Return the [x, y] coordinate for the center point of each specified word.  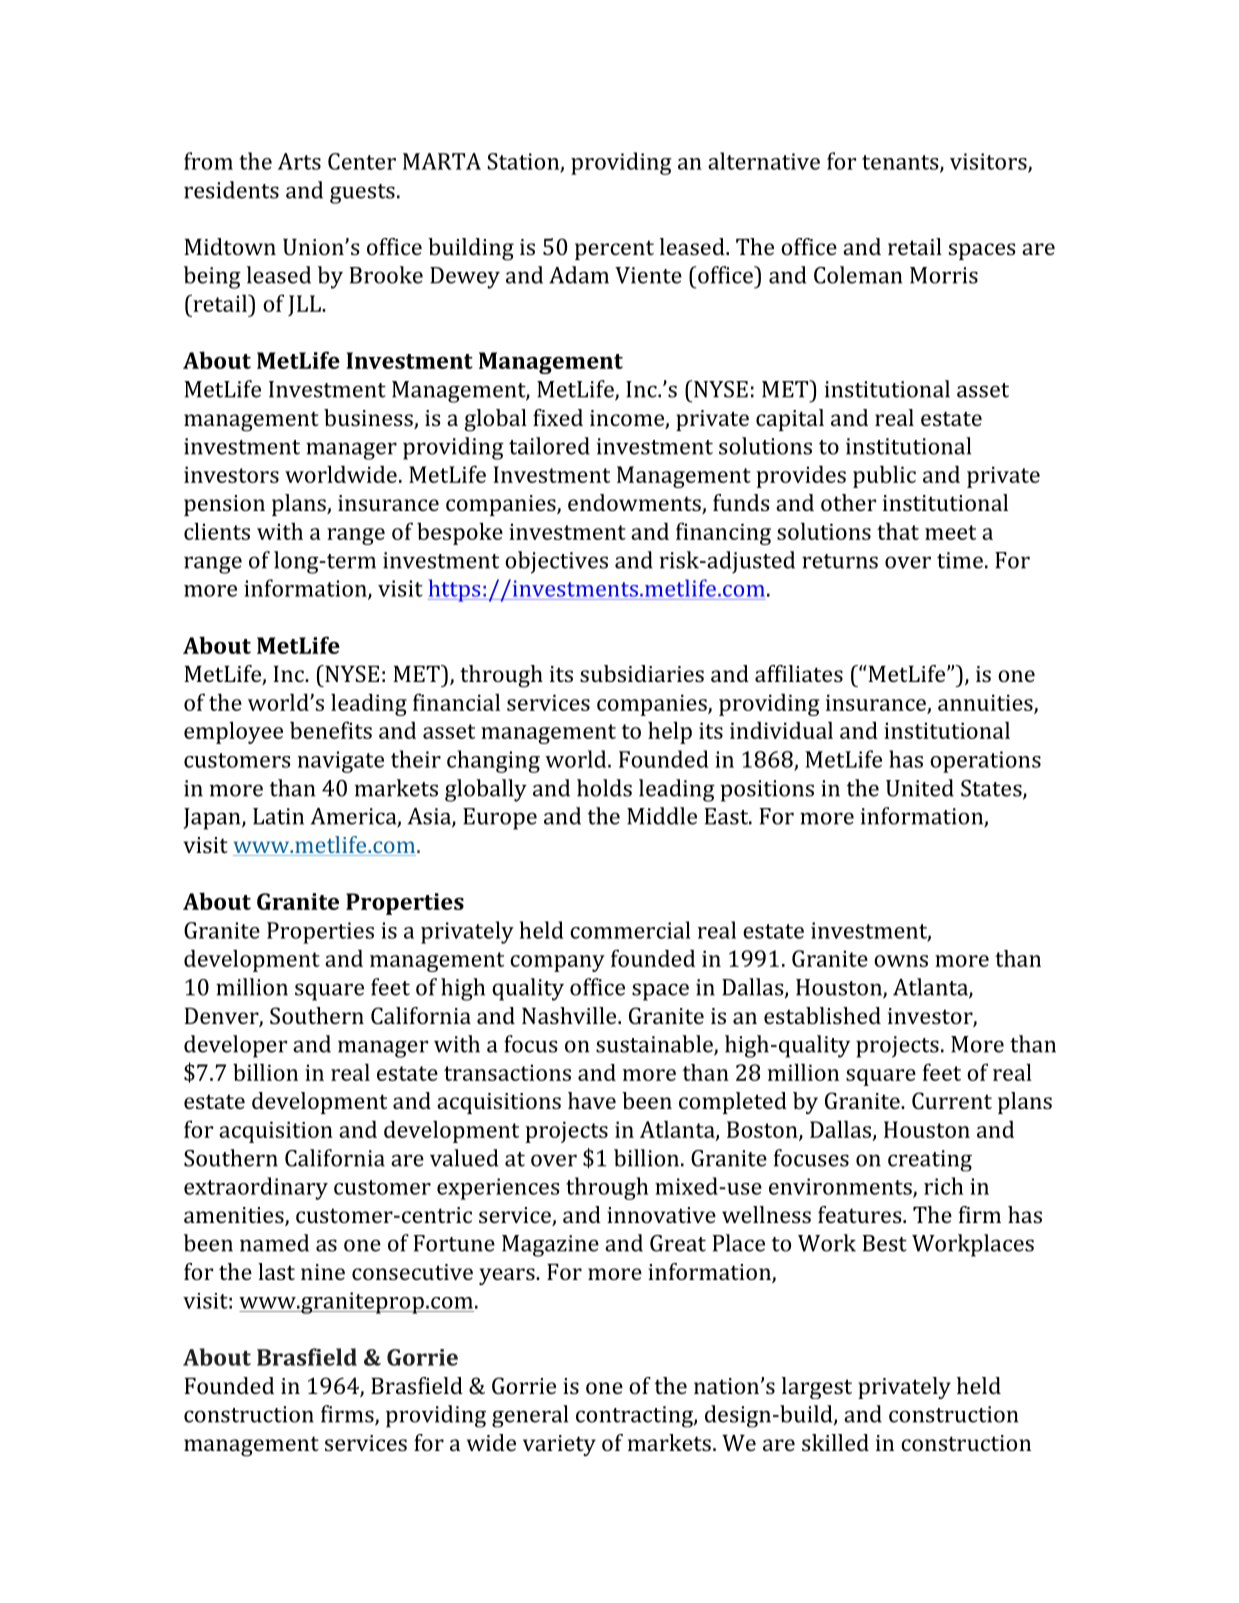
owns [901, 961]
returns [840, 561]
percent [614, 250]
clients [217, 531]
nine [323, 1272]
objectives [556, 562]
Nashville [570, 1015]
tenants [901, 163]
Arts [299, 161]
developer [235, 1046]
